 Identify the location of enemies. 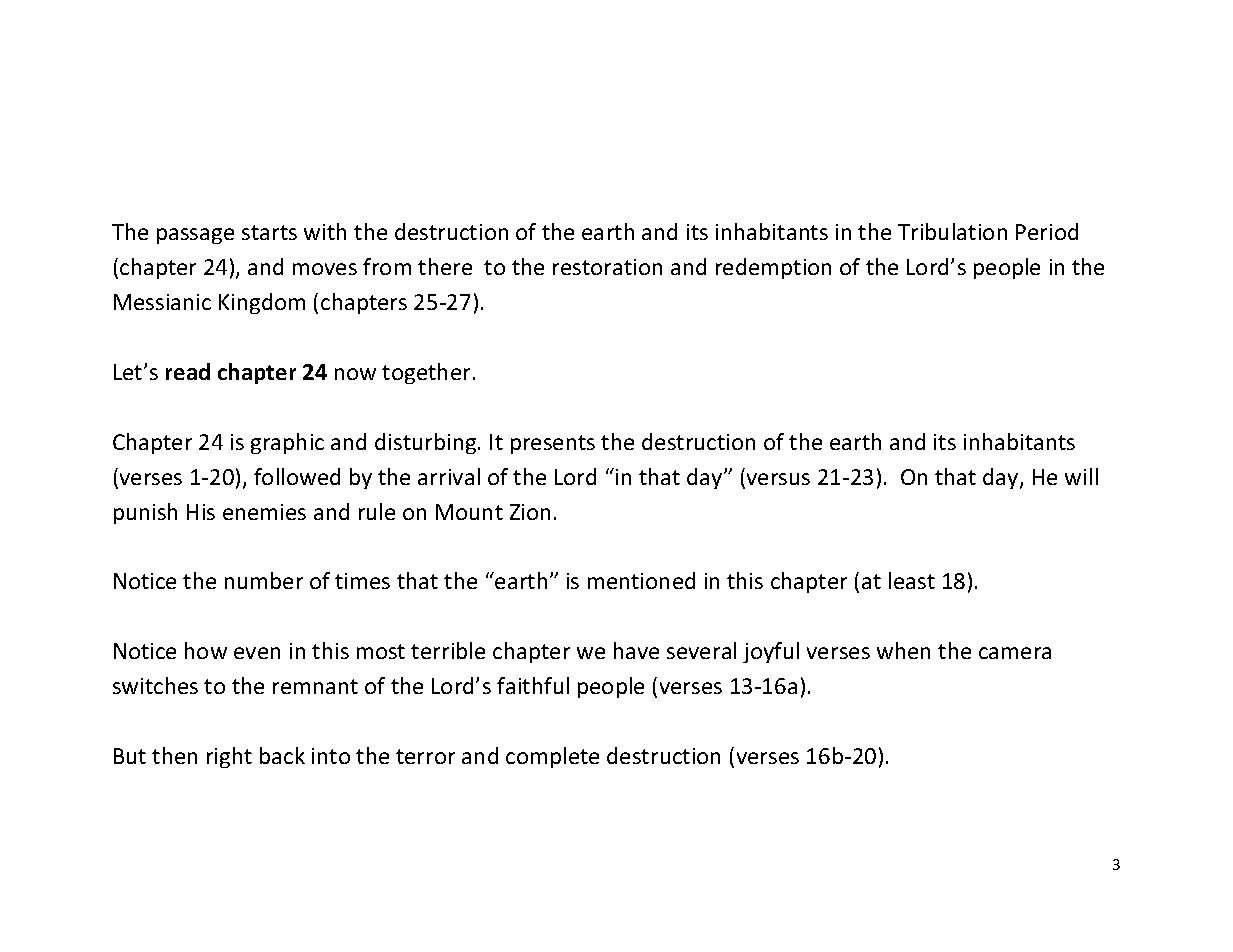
(264, 512).
